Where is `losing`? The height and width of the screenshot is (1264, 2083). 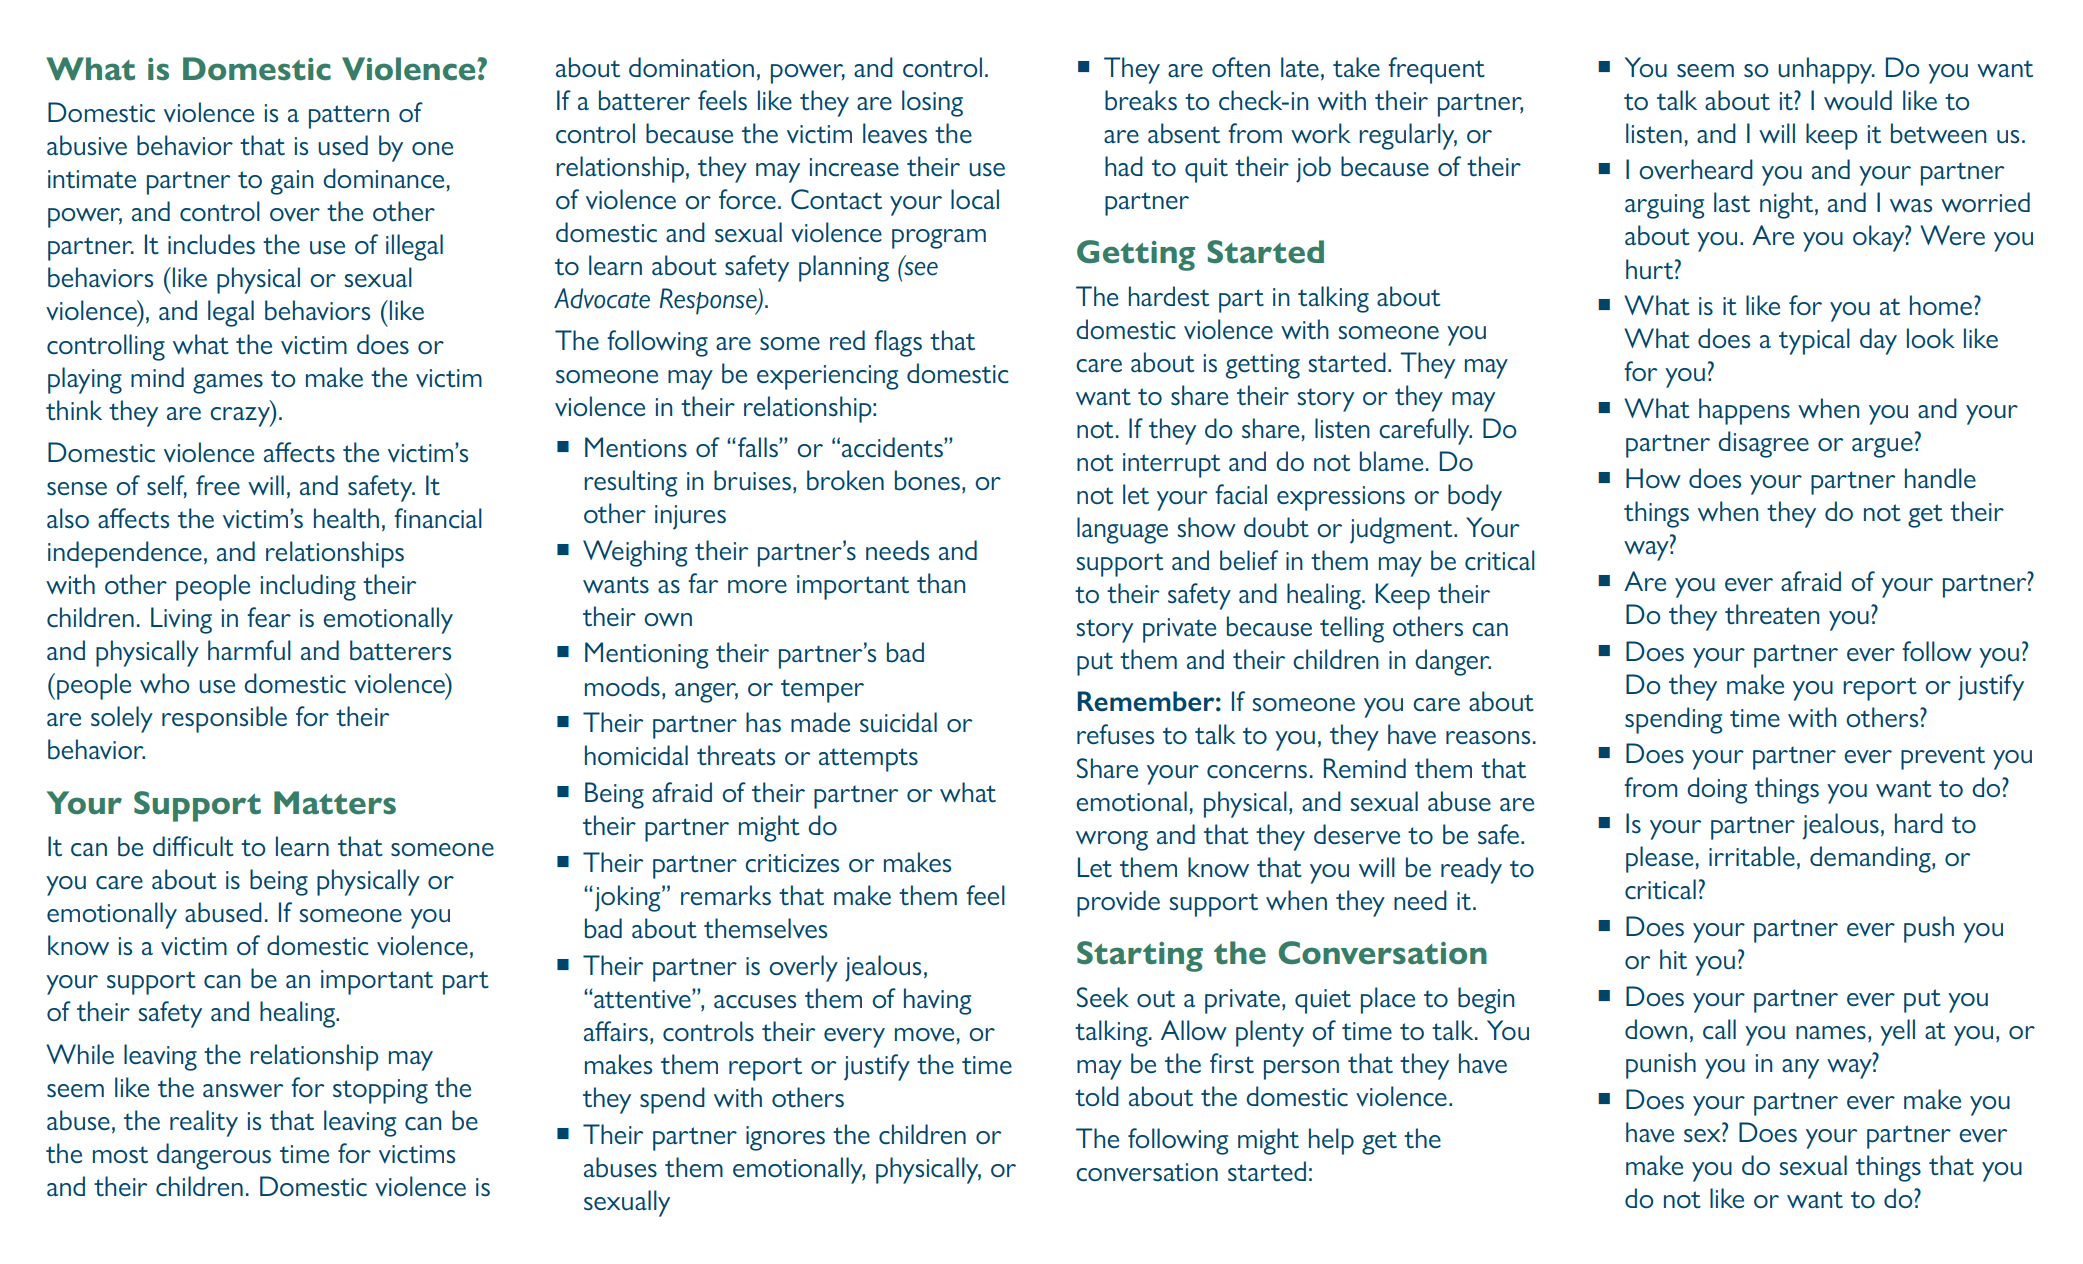
losing is located at coordinates (932, 103).
